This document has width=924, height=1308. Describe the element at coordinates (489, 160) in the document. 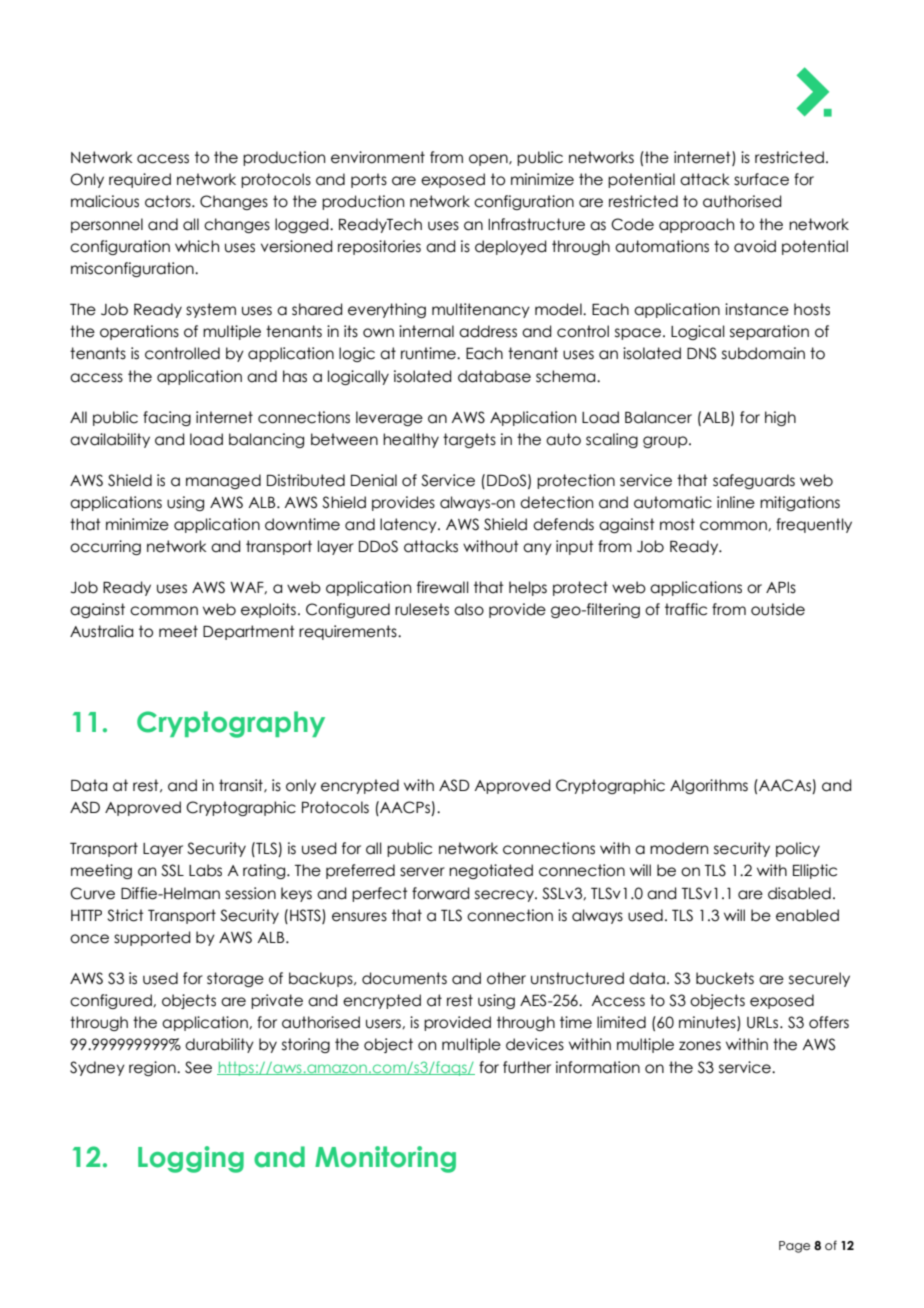

I see `open` at that location.
